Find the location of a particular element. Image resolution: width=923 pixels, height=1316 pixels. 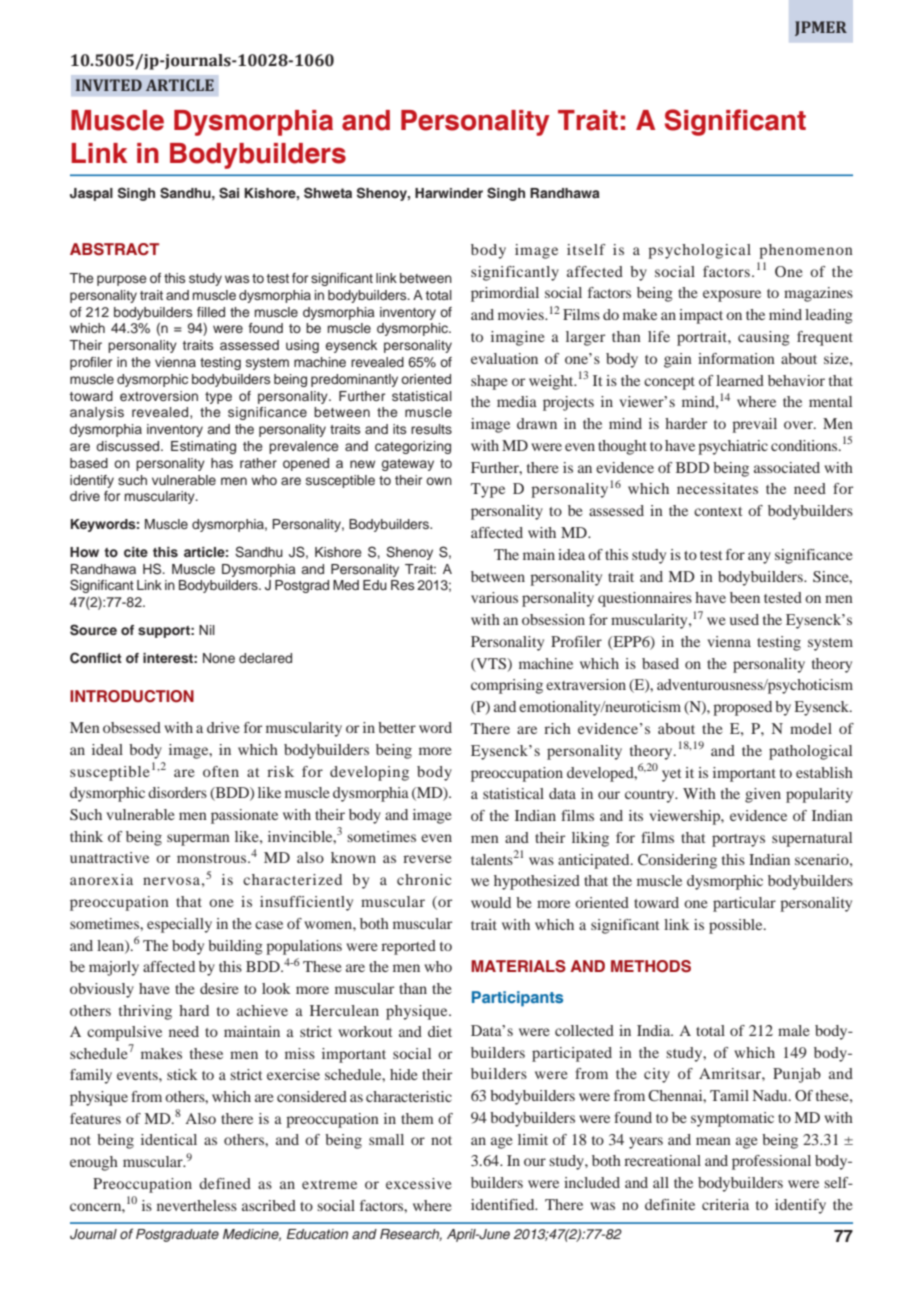

INVITED is located at coordinates (109, 85).
